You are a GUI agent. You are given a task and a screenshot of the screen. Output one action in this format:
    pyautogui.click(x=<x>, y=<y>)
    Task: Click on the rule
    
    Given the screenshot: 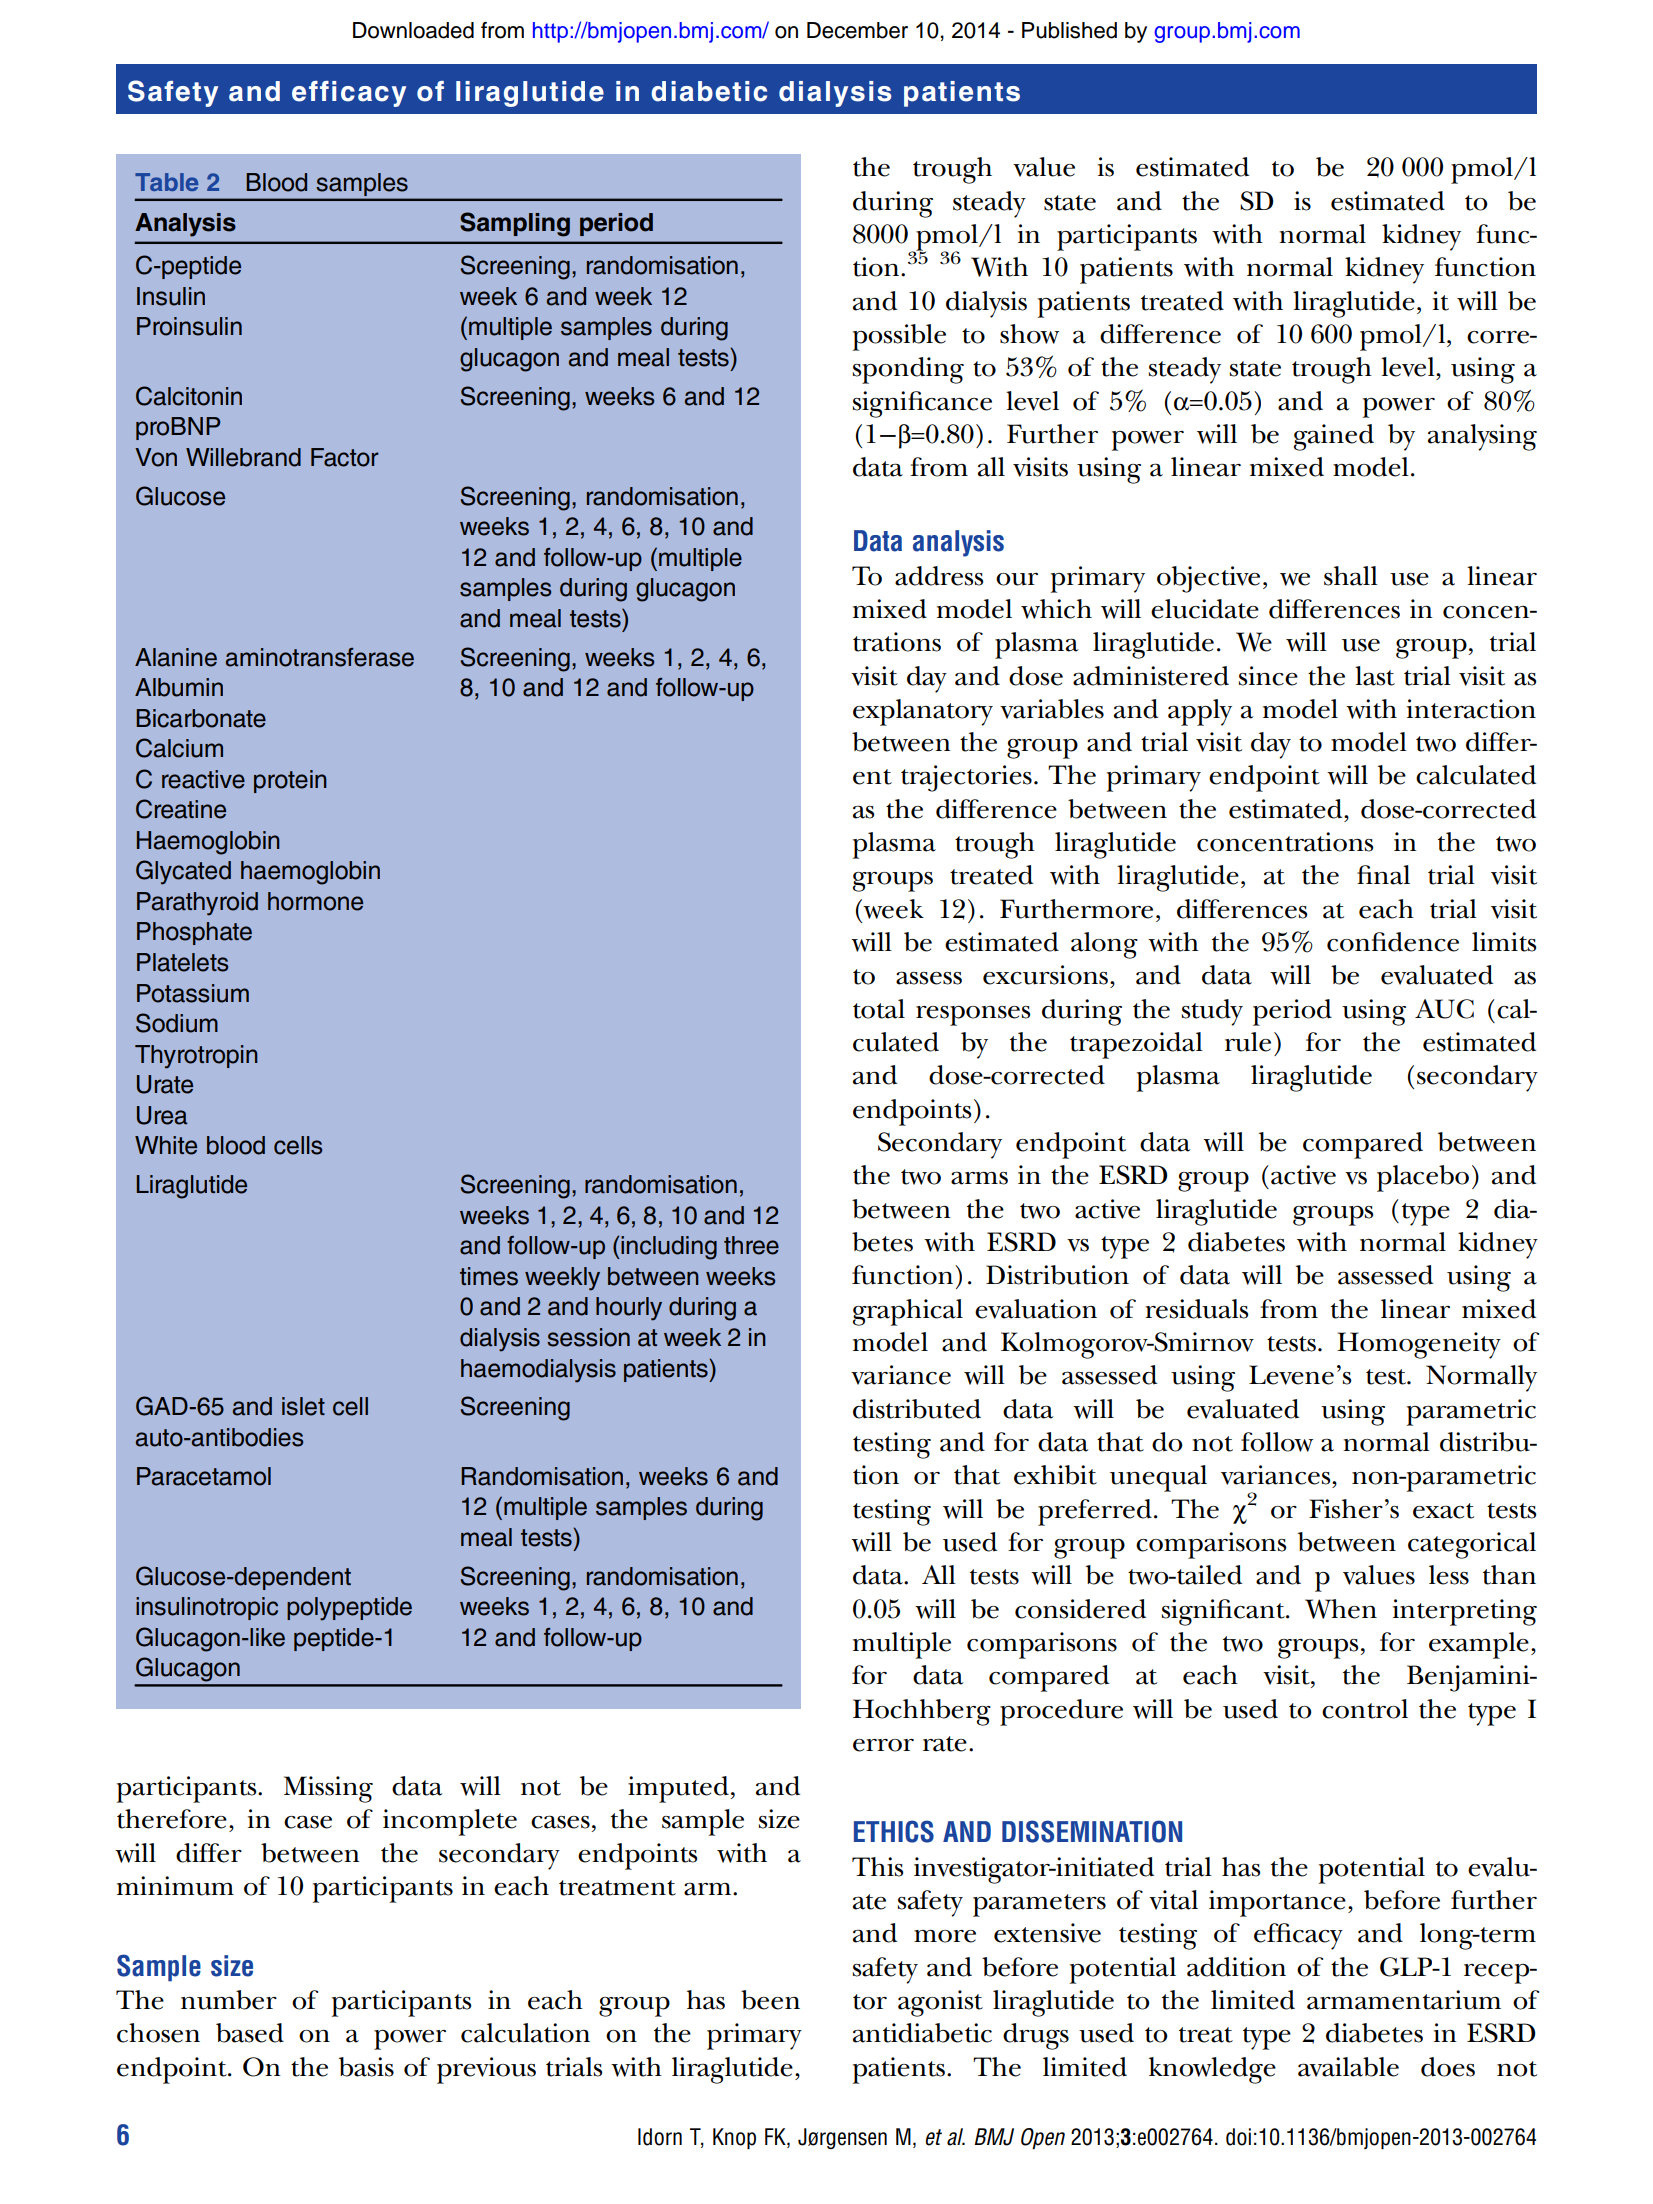 What is the action you would take?
    pyautogui.click(x=1248, y=1042)
